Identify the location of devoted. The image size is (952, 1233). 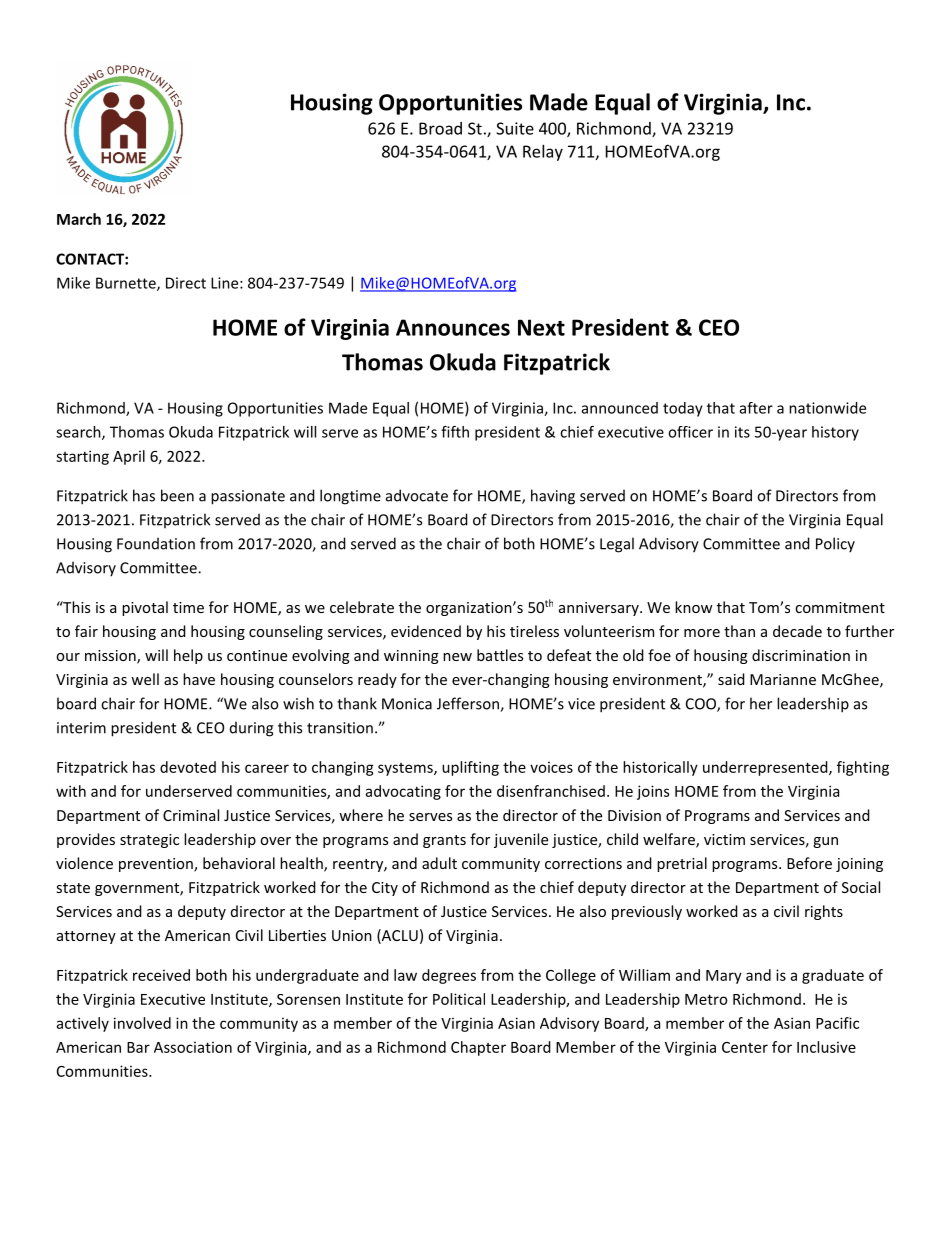
(188, 767).
